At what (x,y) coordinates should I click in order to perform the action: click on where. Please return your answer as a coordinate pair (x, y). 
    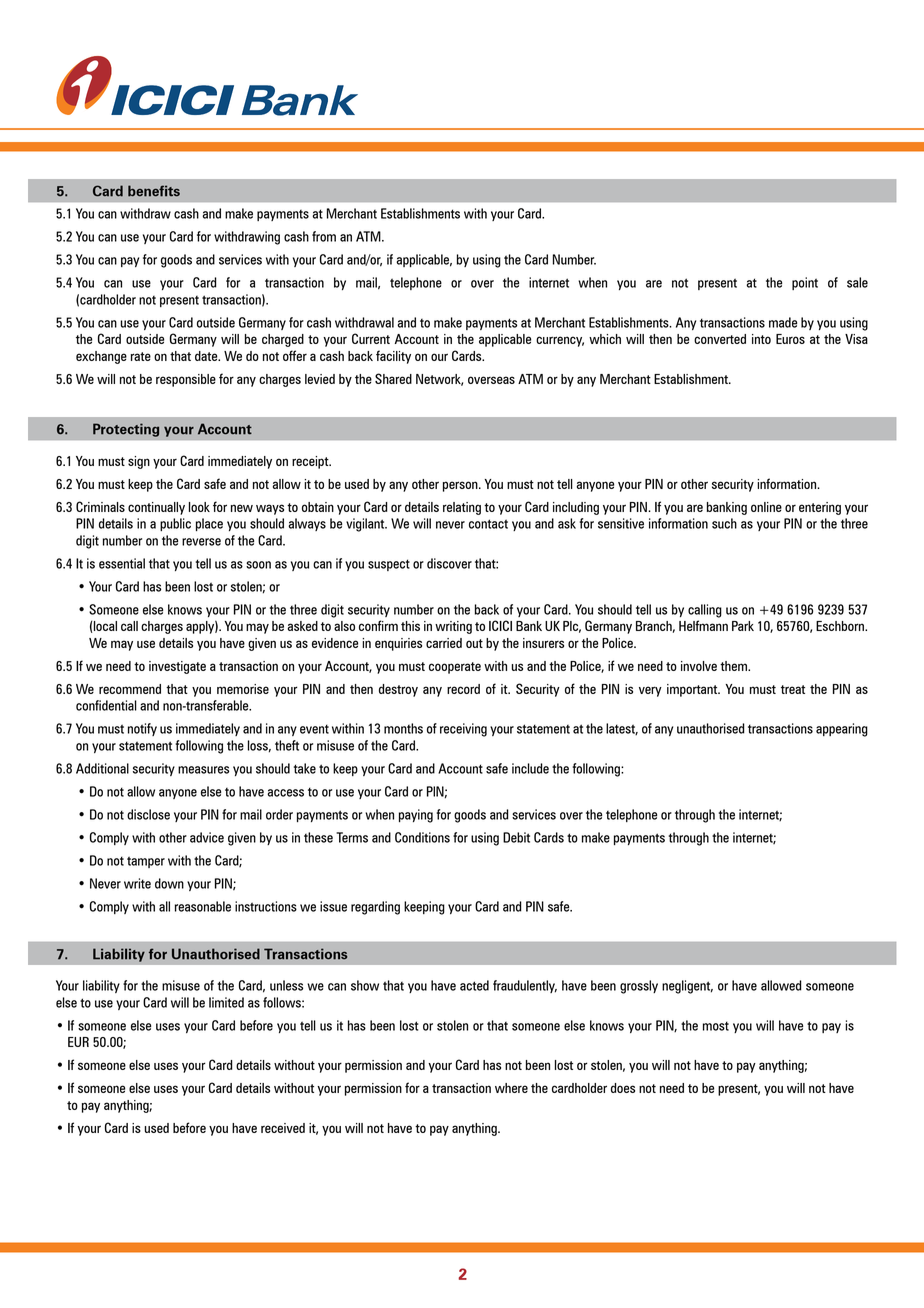
    Looking at the image, I should click on (511, 1088).
